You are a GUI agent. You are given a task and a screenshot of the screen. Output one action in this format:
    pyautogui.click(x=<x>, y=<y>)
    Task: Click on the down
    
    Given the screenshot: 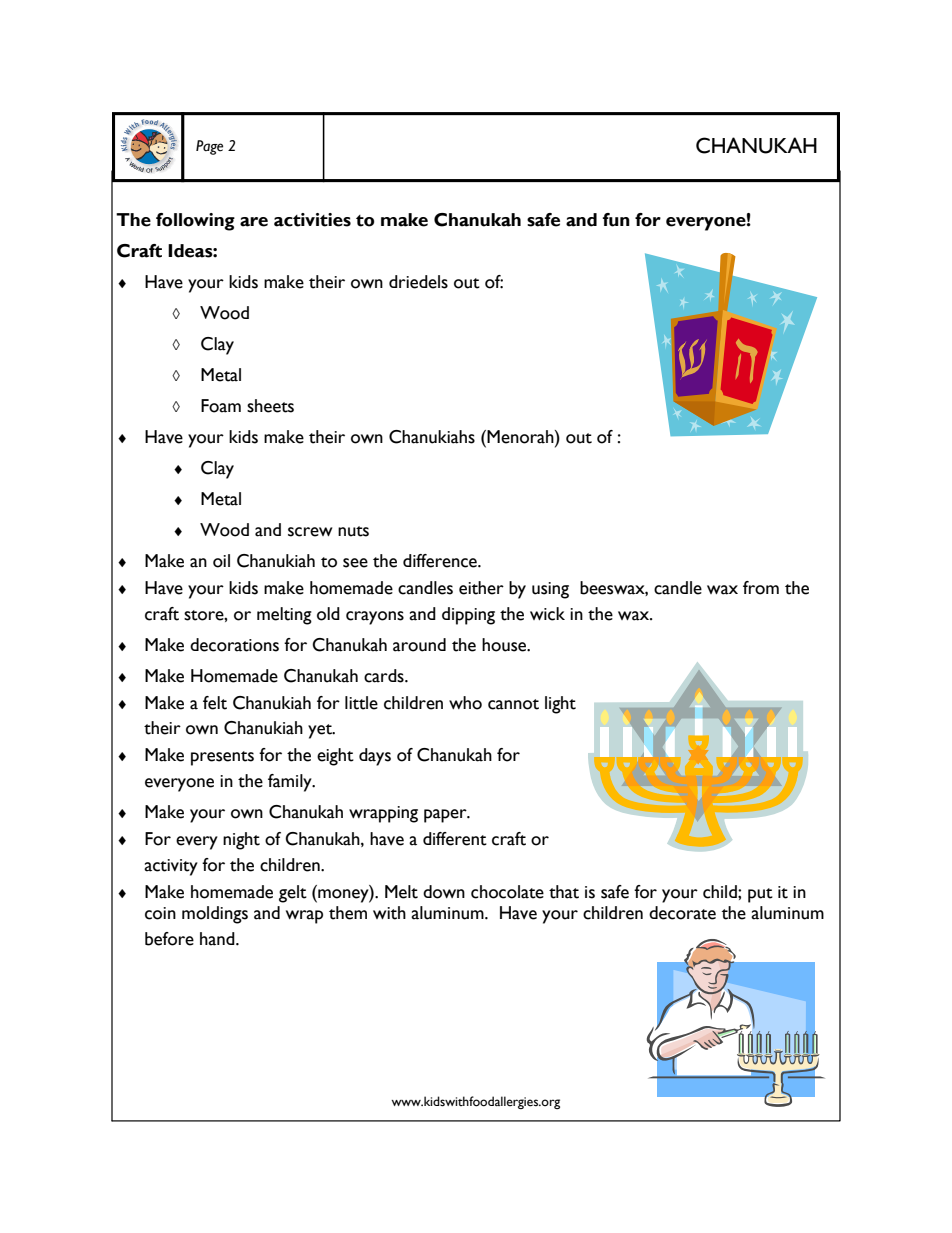 What is the action you would take?
    pyautogui.click(x=444, y=892)
